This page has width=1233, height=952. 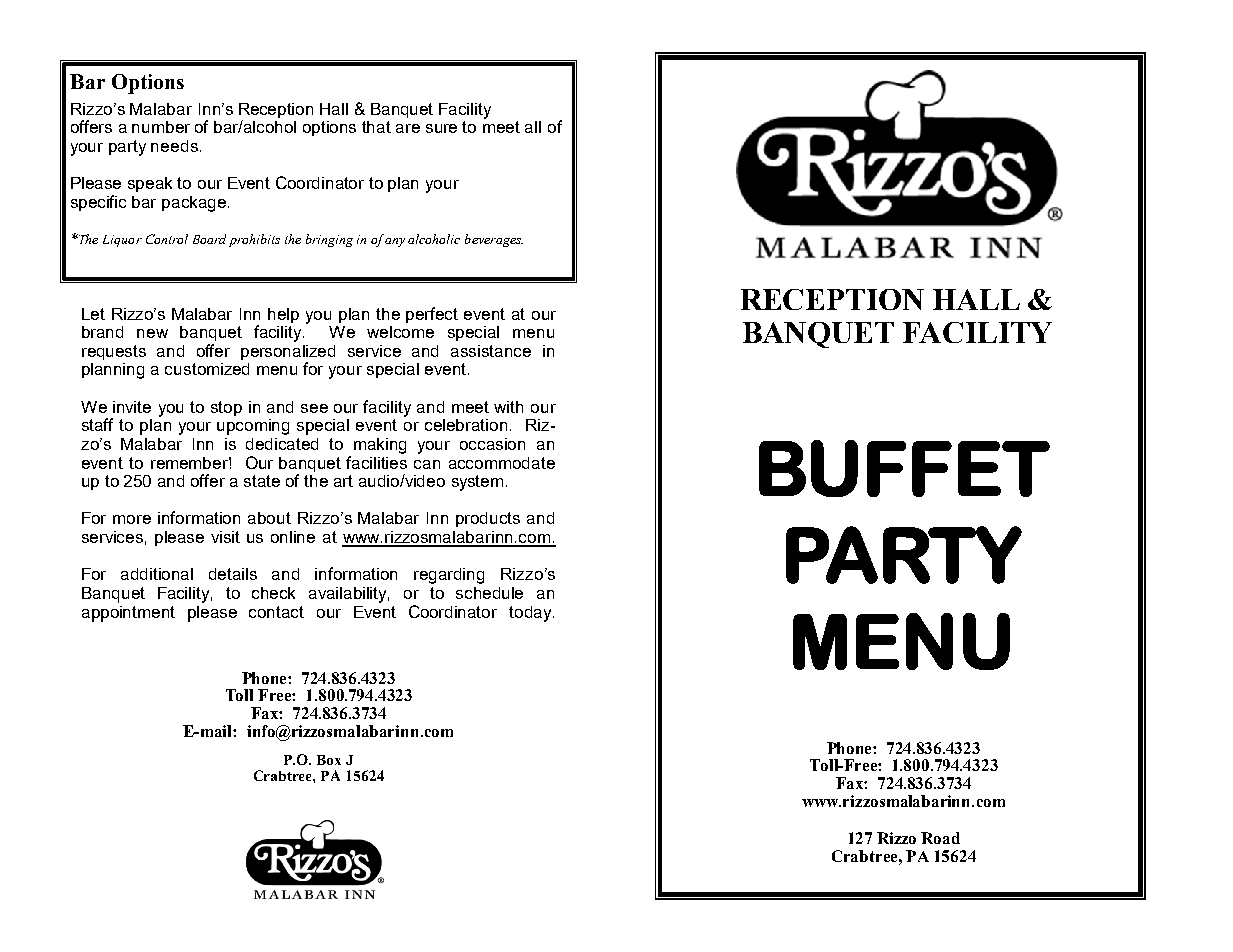 What do you see at coordinates (494, 240) in the page?
I see `beverages` at bounding box center [494, 240].
